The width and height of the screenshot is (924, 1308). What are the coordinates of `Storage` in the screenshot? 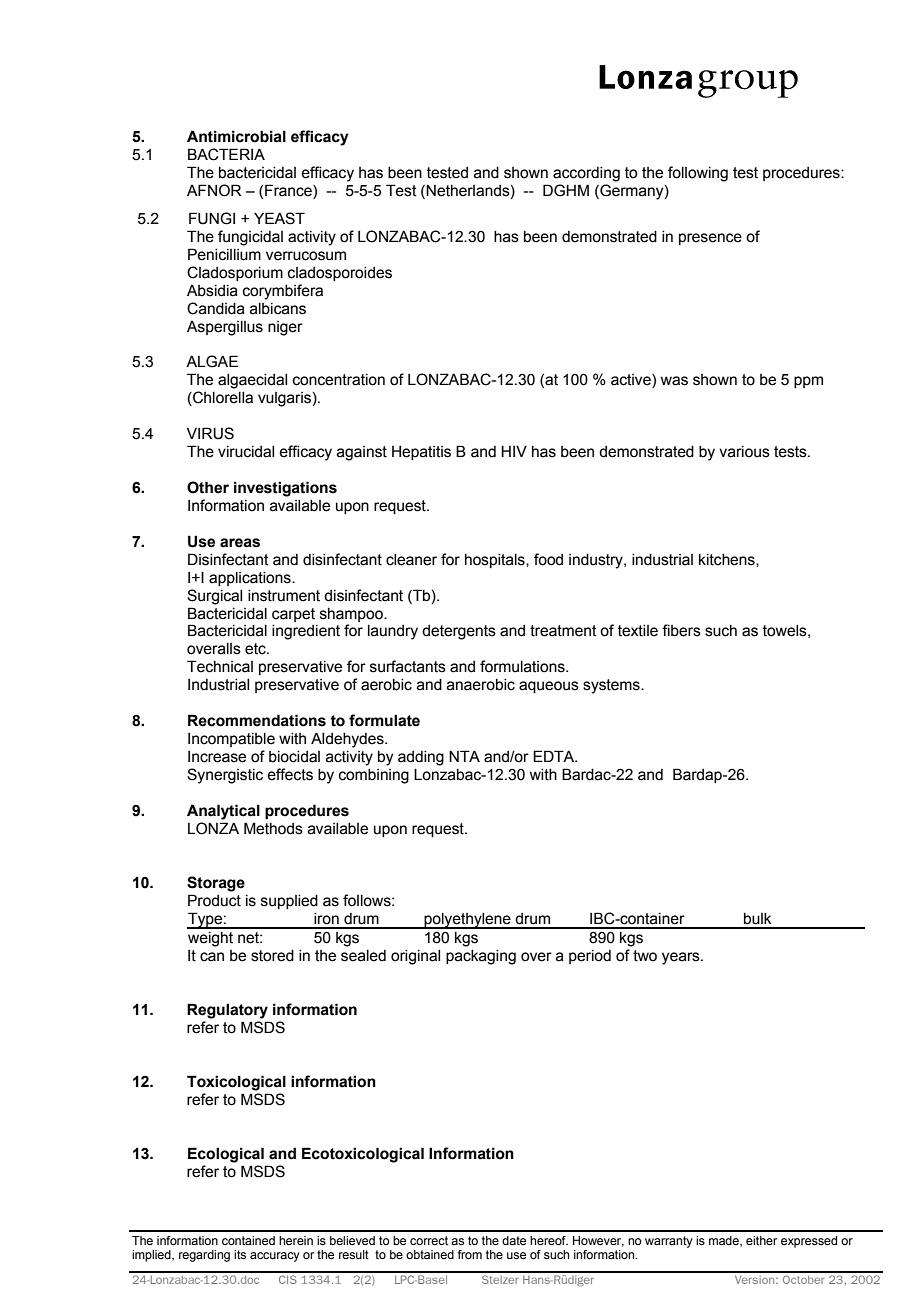 It's located at (216, 884).
